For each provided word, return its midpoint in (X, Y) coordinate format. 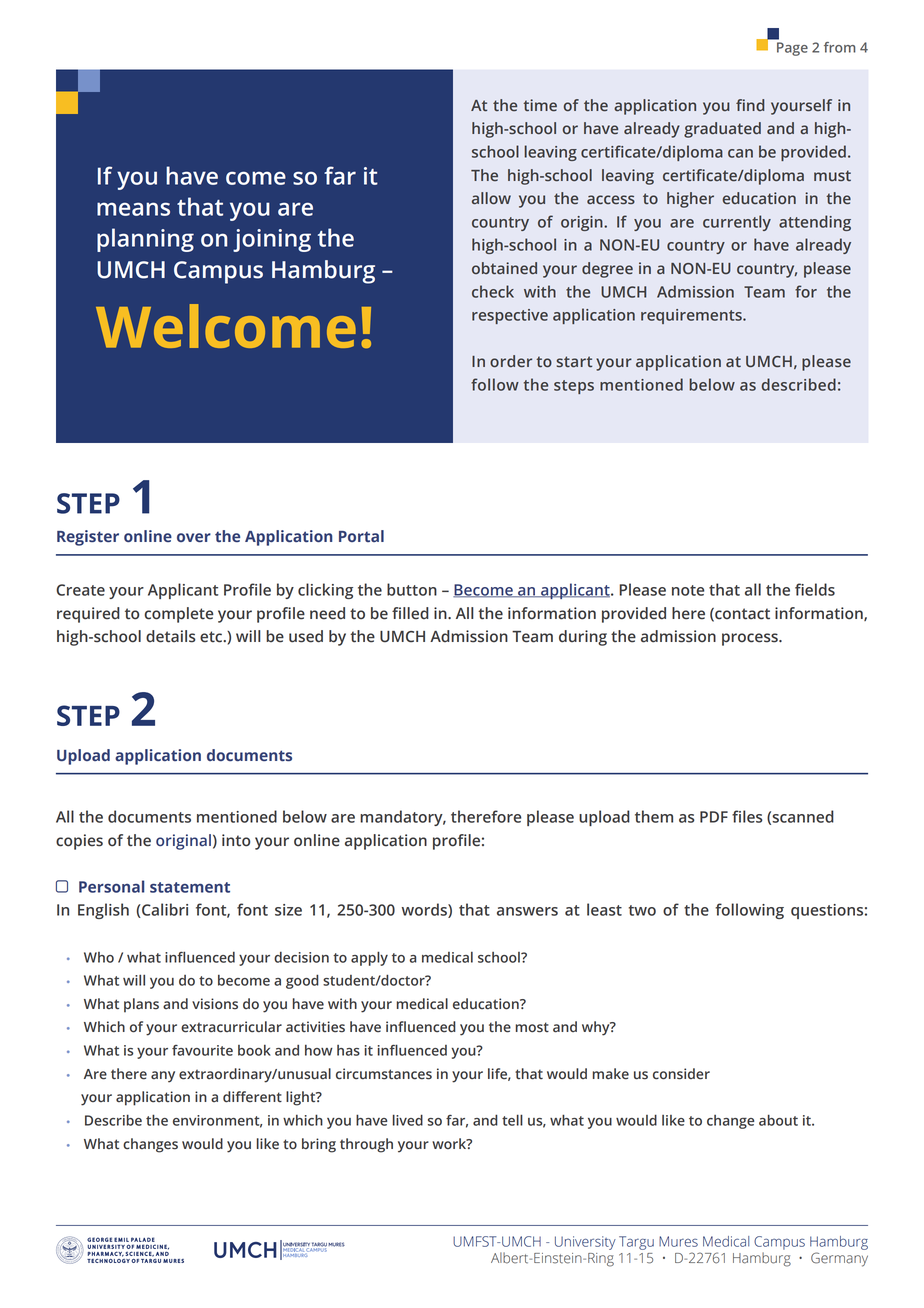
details (171, 636)
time (540, 105)
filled (410, 613)
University (585, 1243)
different (252, 1097)
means (133, 209)
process (751, 639)
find (750, 105)
